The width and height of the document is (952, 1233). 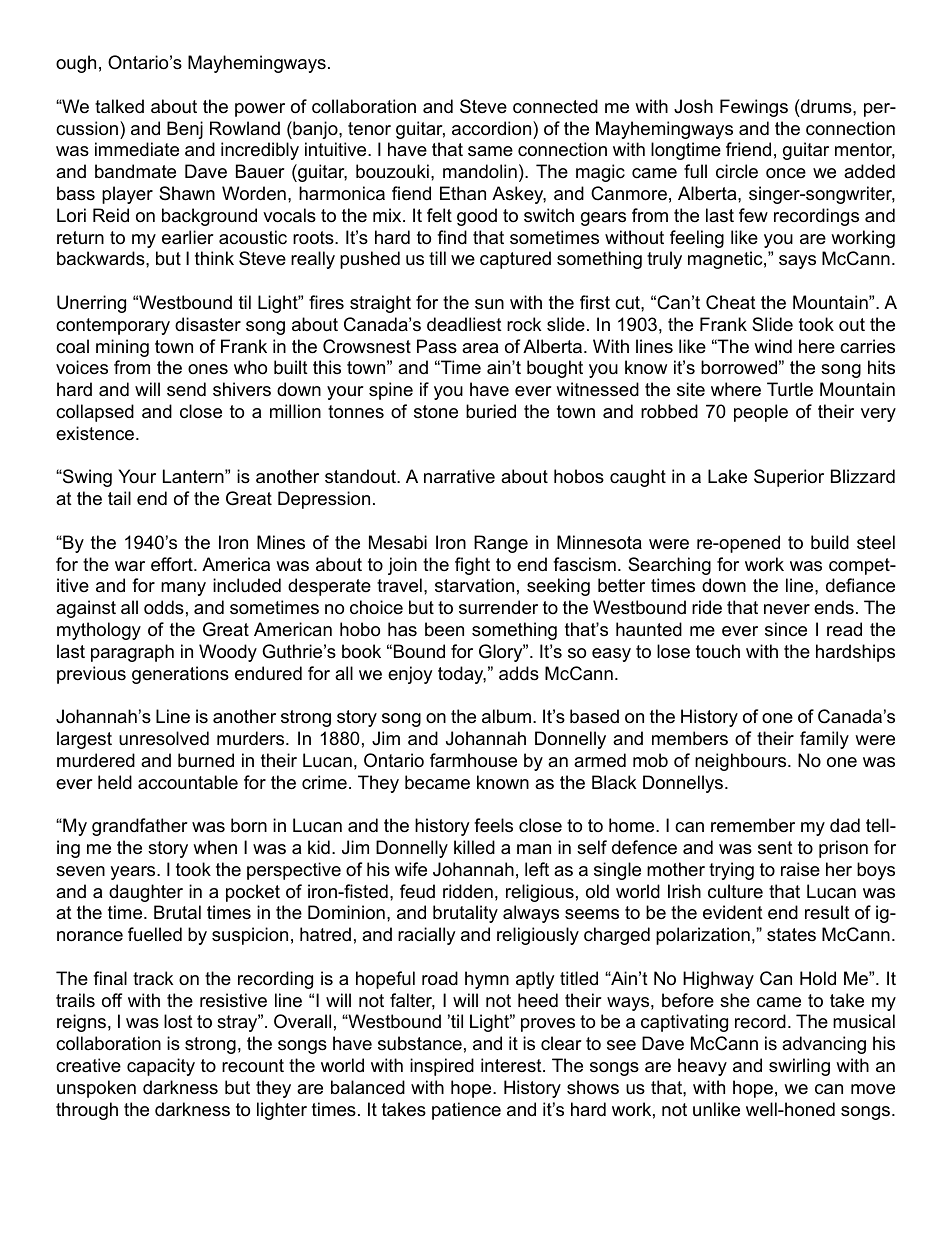 What do you see at coordinates (459, 476) in the document?
I see `narrative` at bounding box center [459, 476].
